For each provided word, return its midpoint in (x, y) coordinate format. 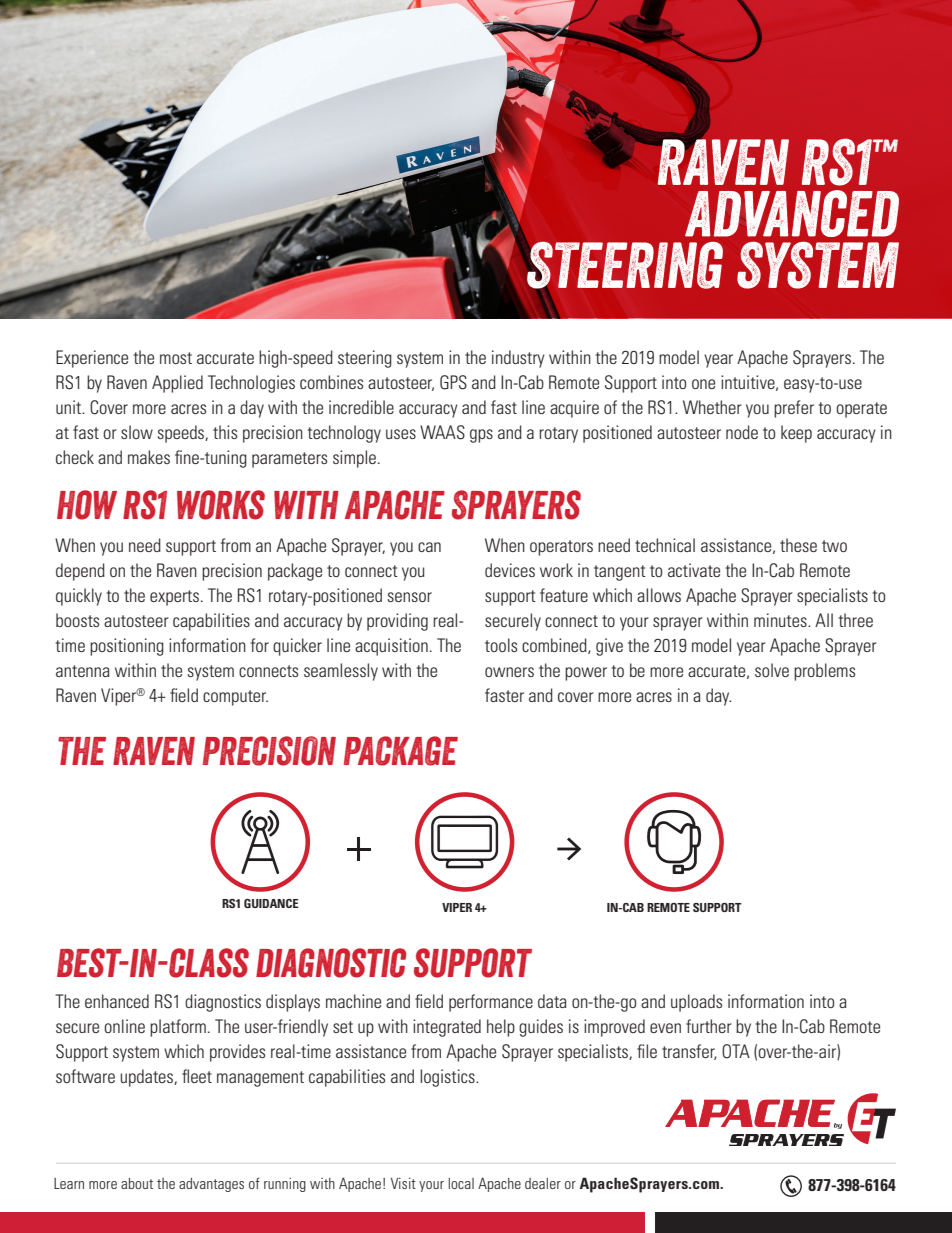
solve (772, 670)
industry (518, 359)
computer (235, 698)
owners (509, 672)
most (176, 358)
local (461, 1183)
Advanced (792, 213)
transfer (689, 1052)
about (137, 1183)
